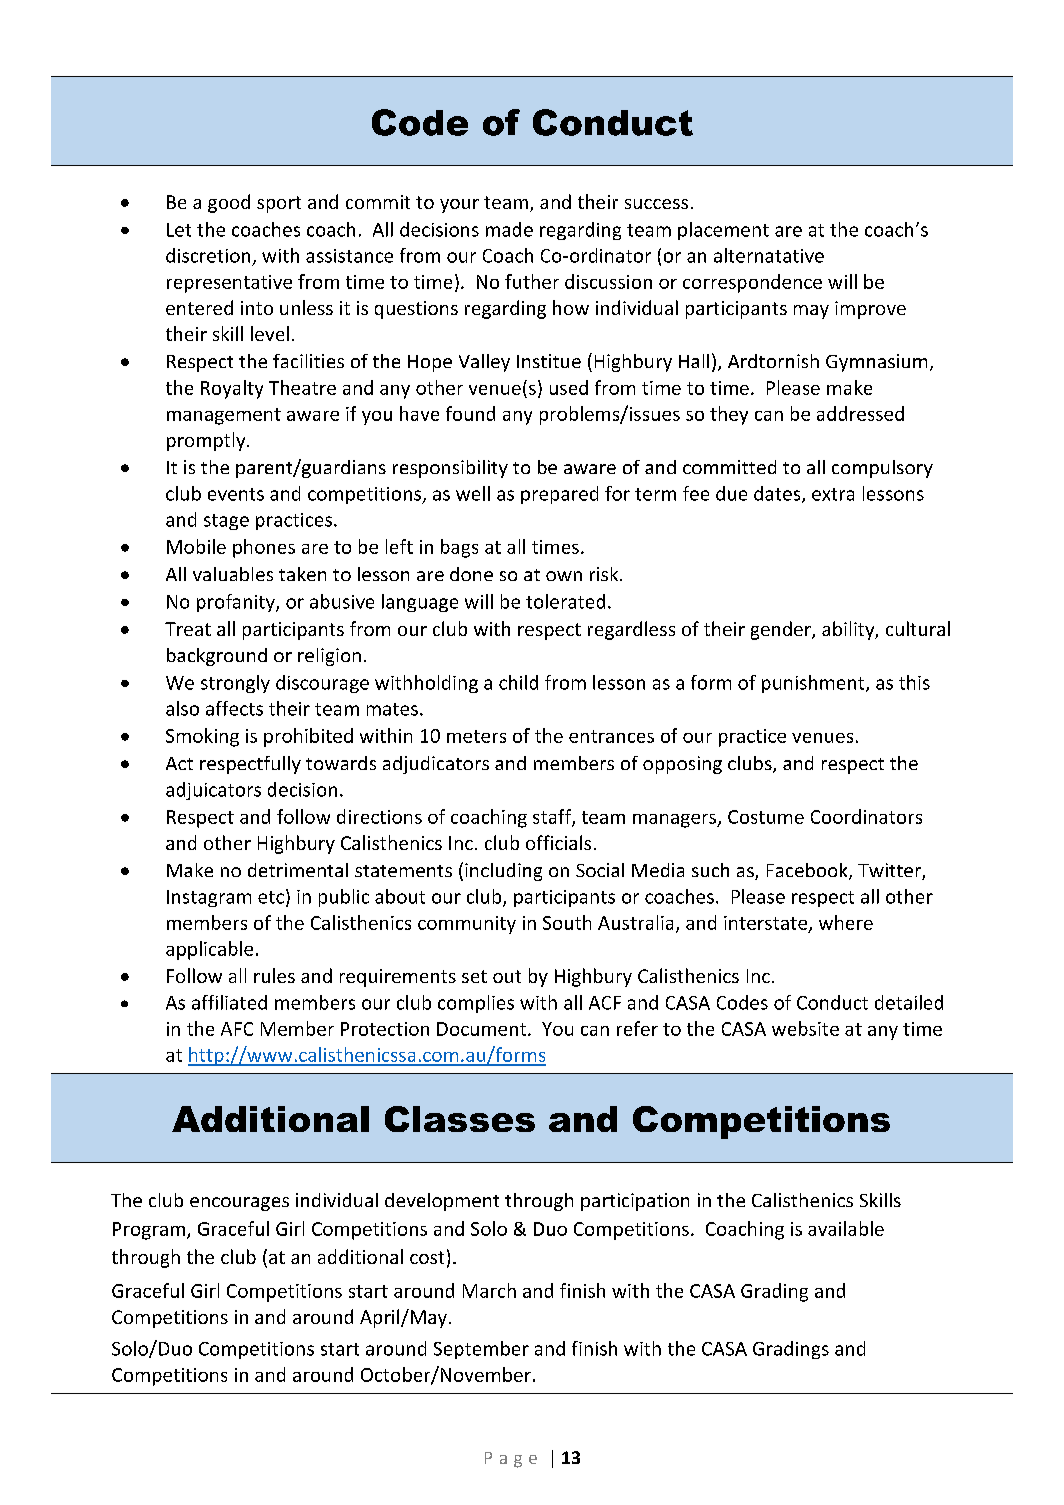 This page has height=1505, width=1064. I want to click on AFC, so click(237, 1029).
